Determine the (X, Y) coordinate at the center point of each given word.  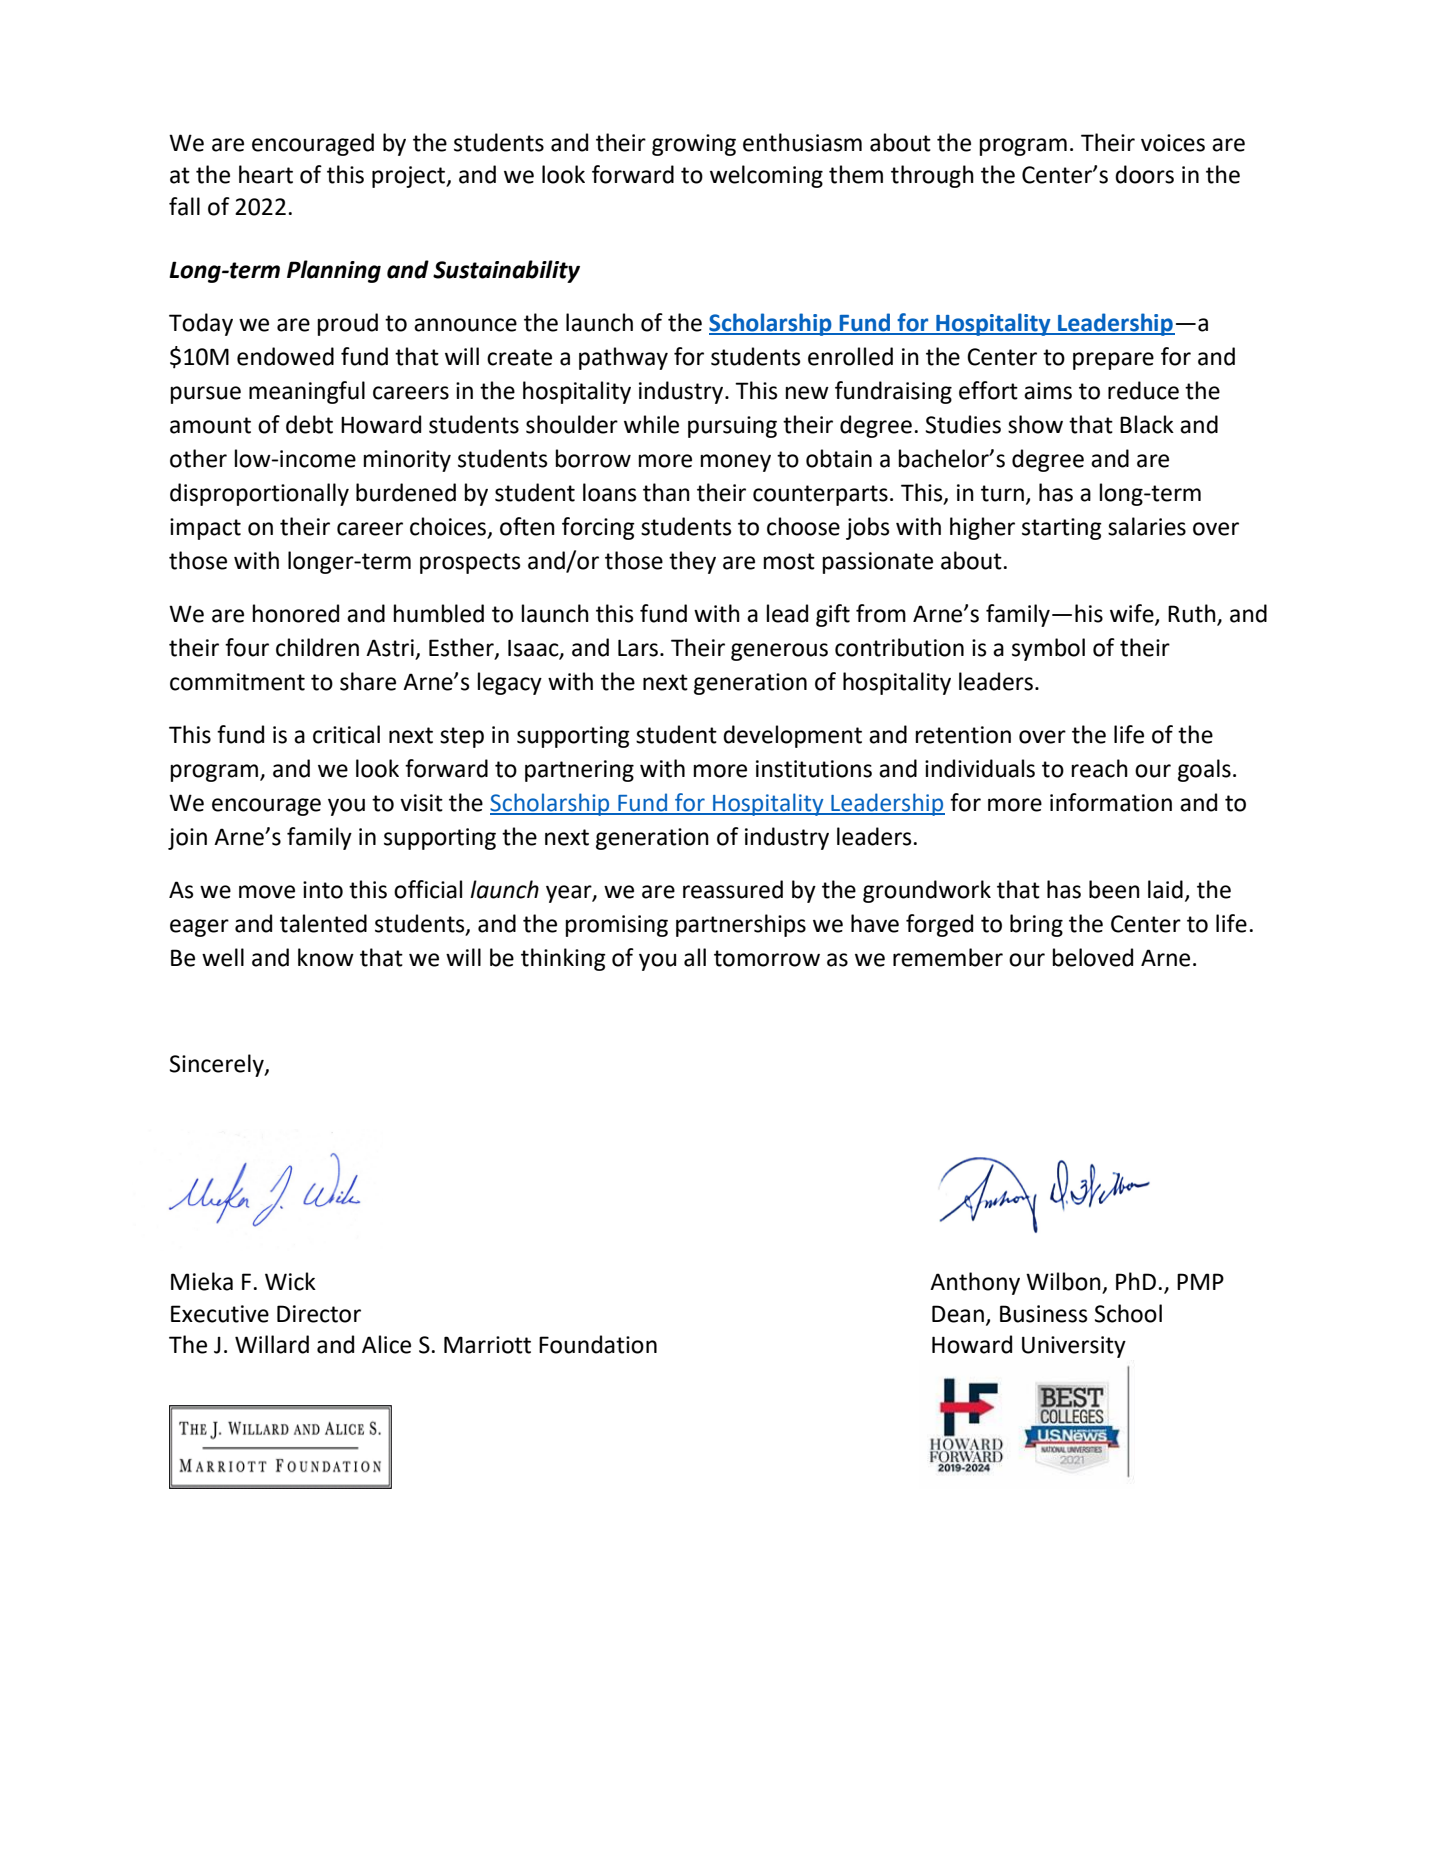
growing (694, 145)
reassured (733, 889)
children (317, 647)
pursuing (732, 427)
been (1114, 889)
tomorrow (767, 958)
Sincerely (218, 1065)
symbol (1048, 649)
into (323, 890)
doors (1144, 174)
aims (1048, 391)
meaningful (307, 392)
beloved (1093, 957)
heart (266, 174)
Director (319, 1314)
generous (779, 652)
